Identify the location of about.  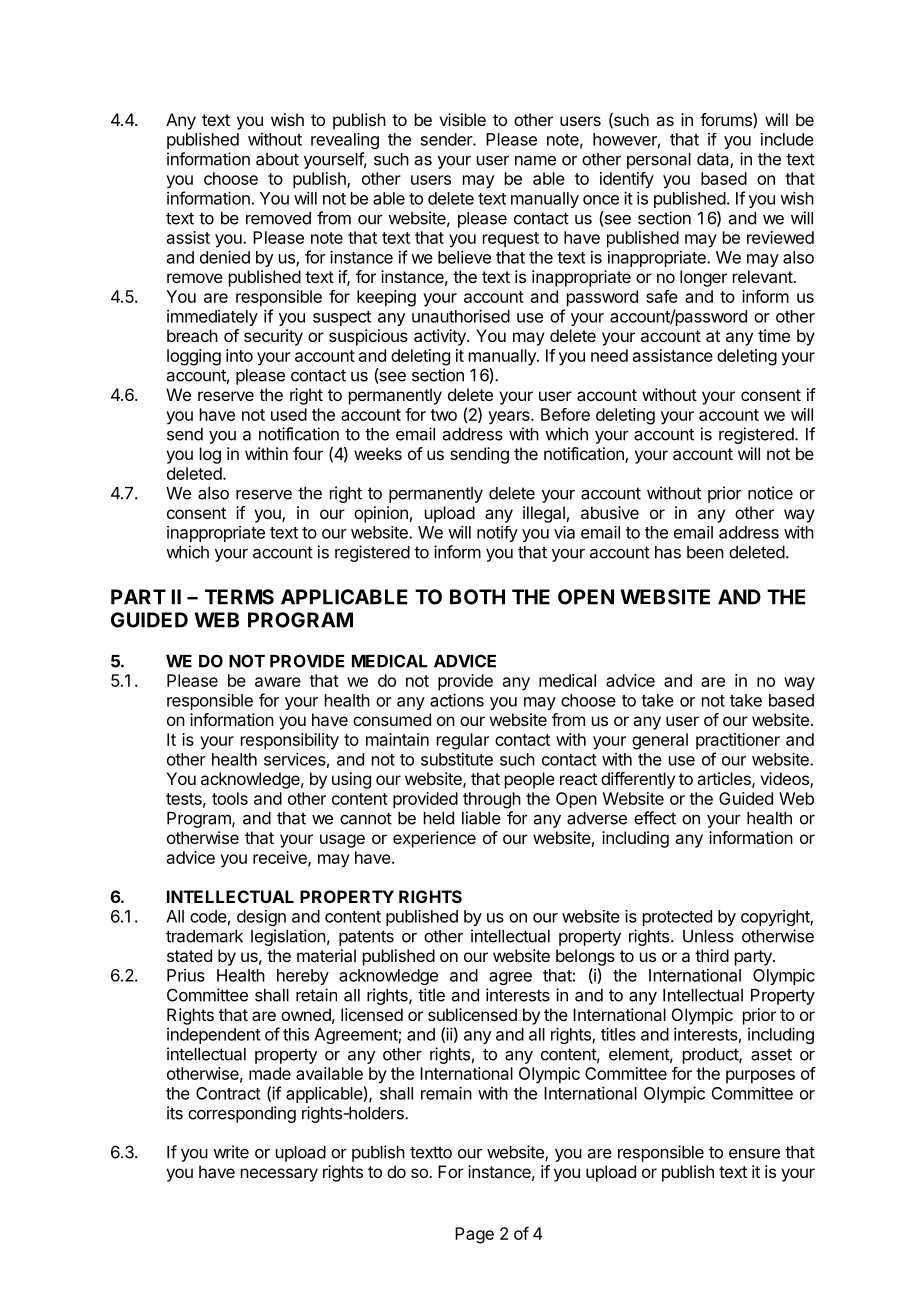
(277, 159).
